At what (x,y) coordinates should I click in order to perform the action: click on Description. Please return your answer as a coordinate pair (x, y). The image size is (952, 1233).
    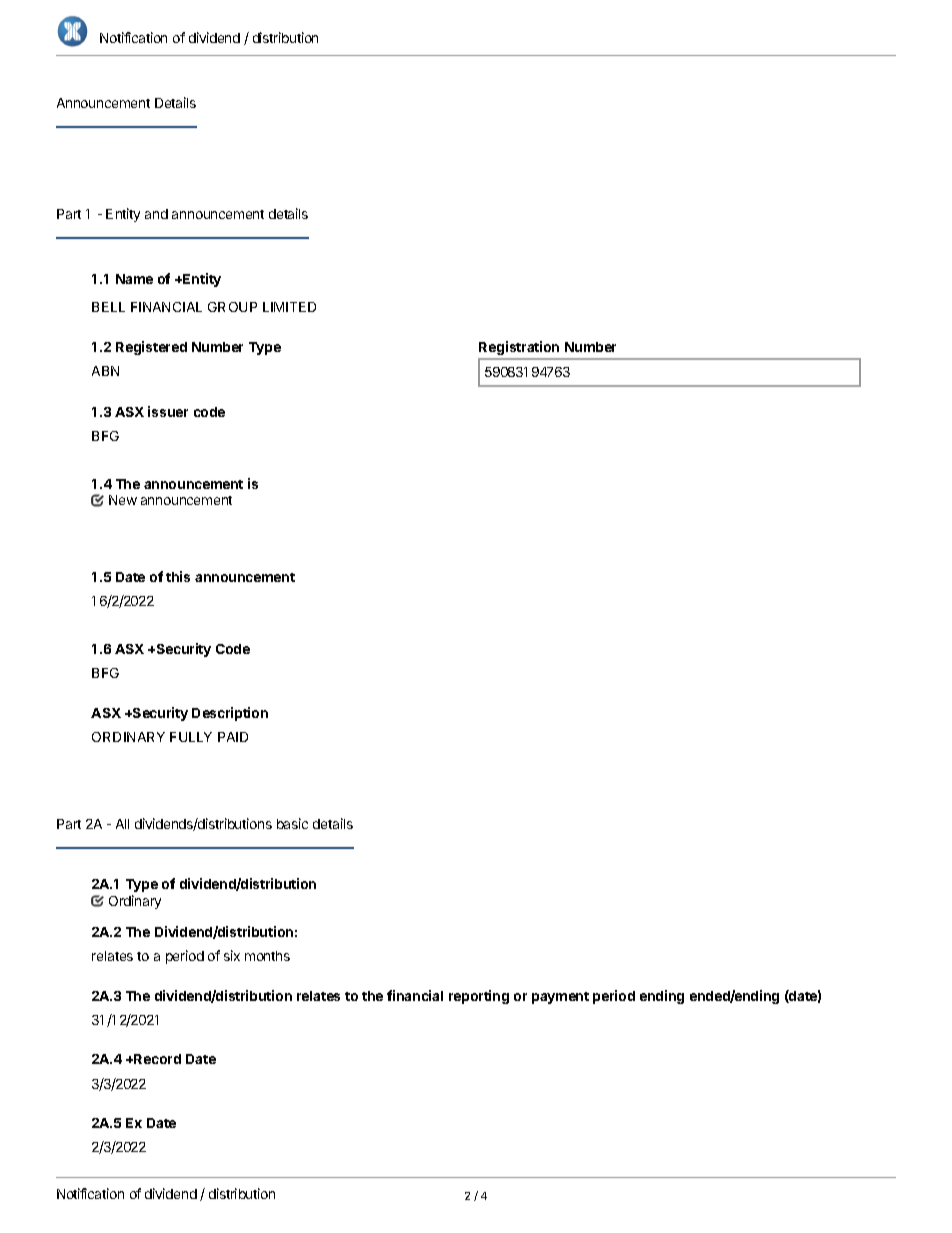
    Looking at the image, I should click on (230, 714).
